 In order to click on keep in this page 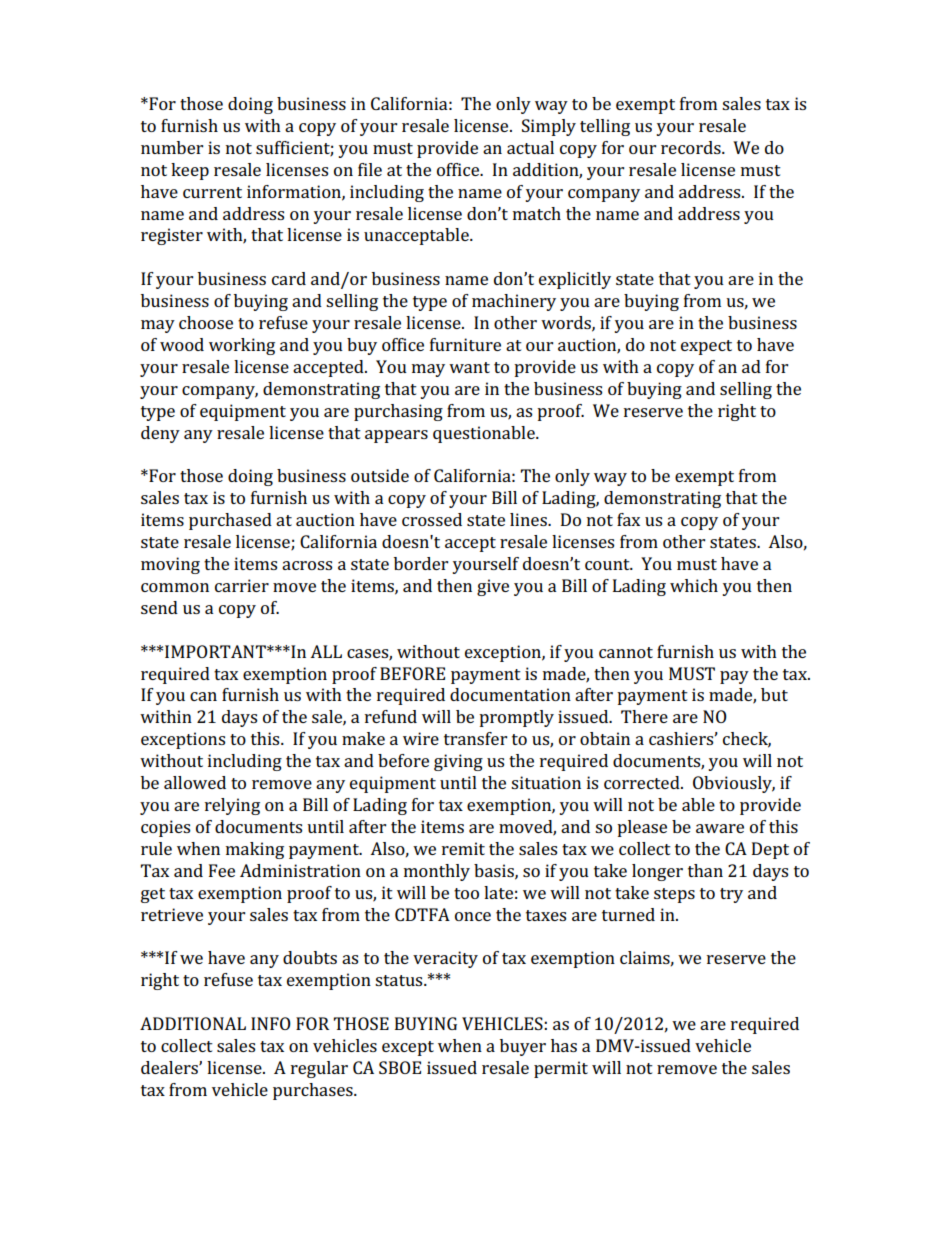, I will do `click(190, 171)`.
